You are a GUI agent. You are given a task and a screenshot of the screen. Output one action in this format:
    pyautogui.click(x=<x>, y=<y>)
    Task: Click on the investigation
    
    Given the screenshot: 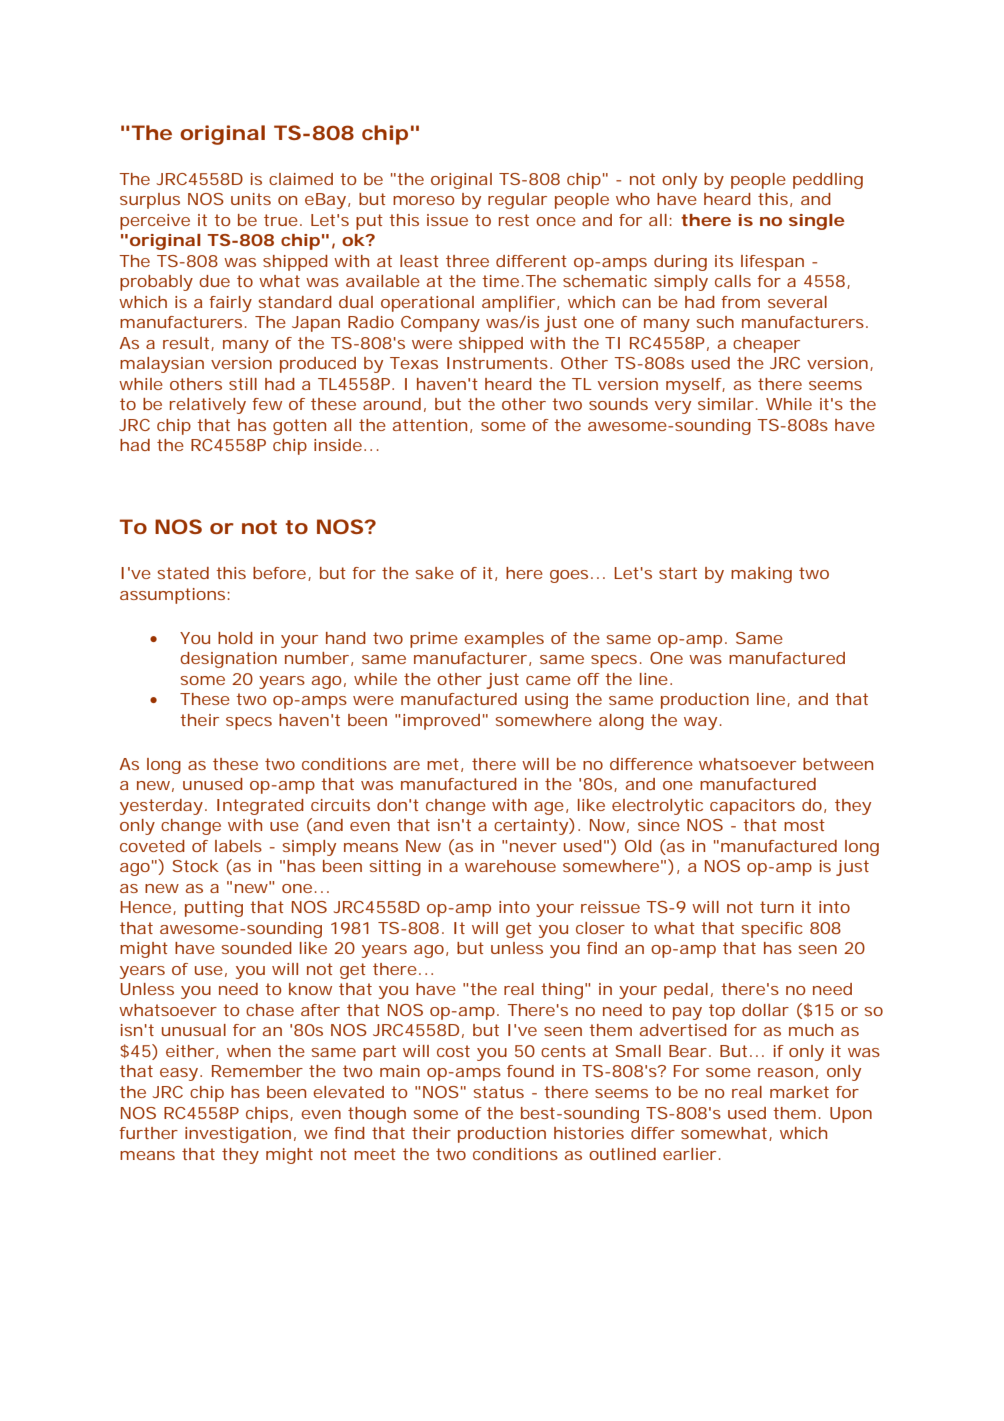 What is the action you would take?
    pyautogui.click(x=238, y=1135)
